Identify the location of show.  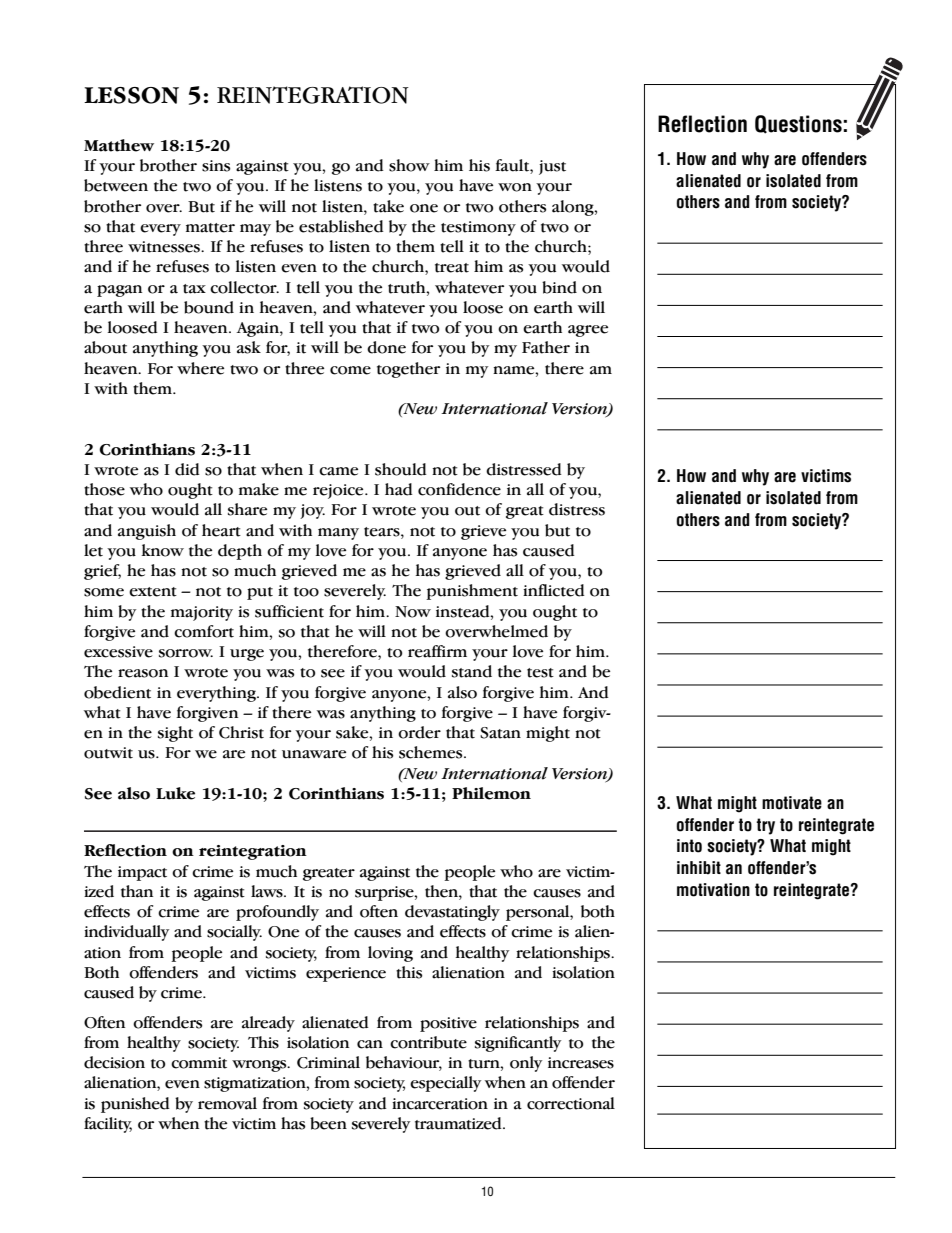
(409, 165).
